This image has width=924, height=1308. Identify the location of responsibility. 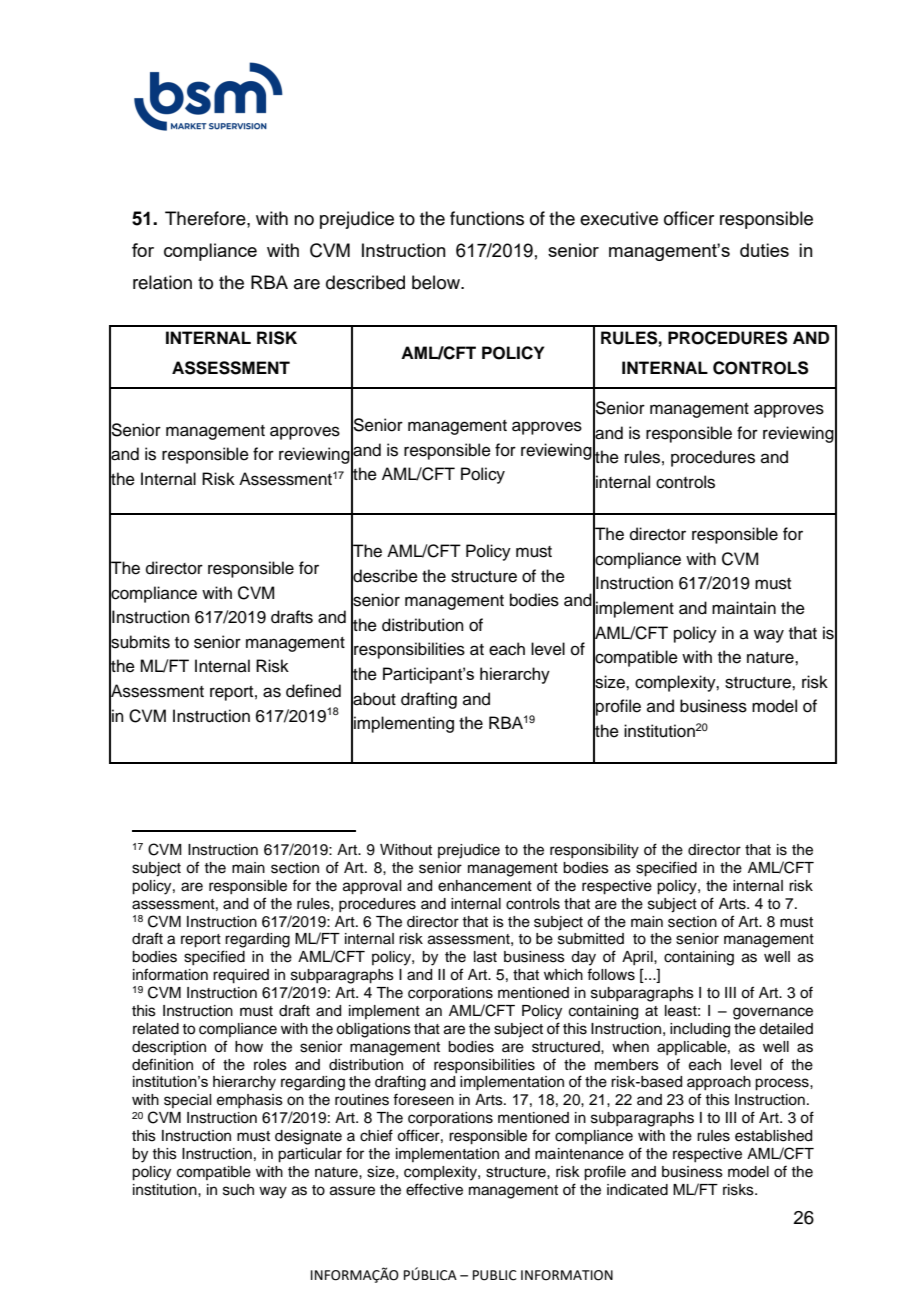
(594, 851).
